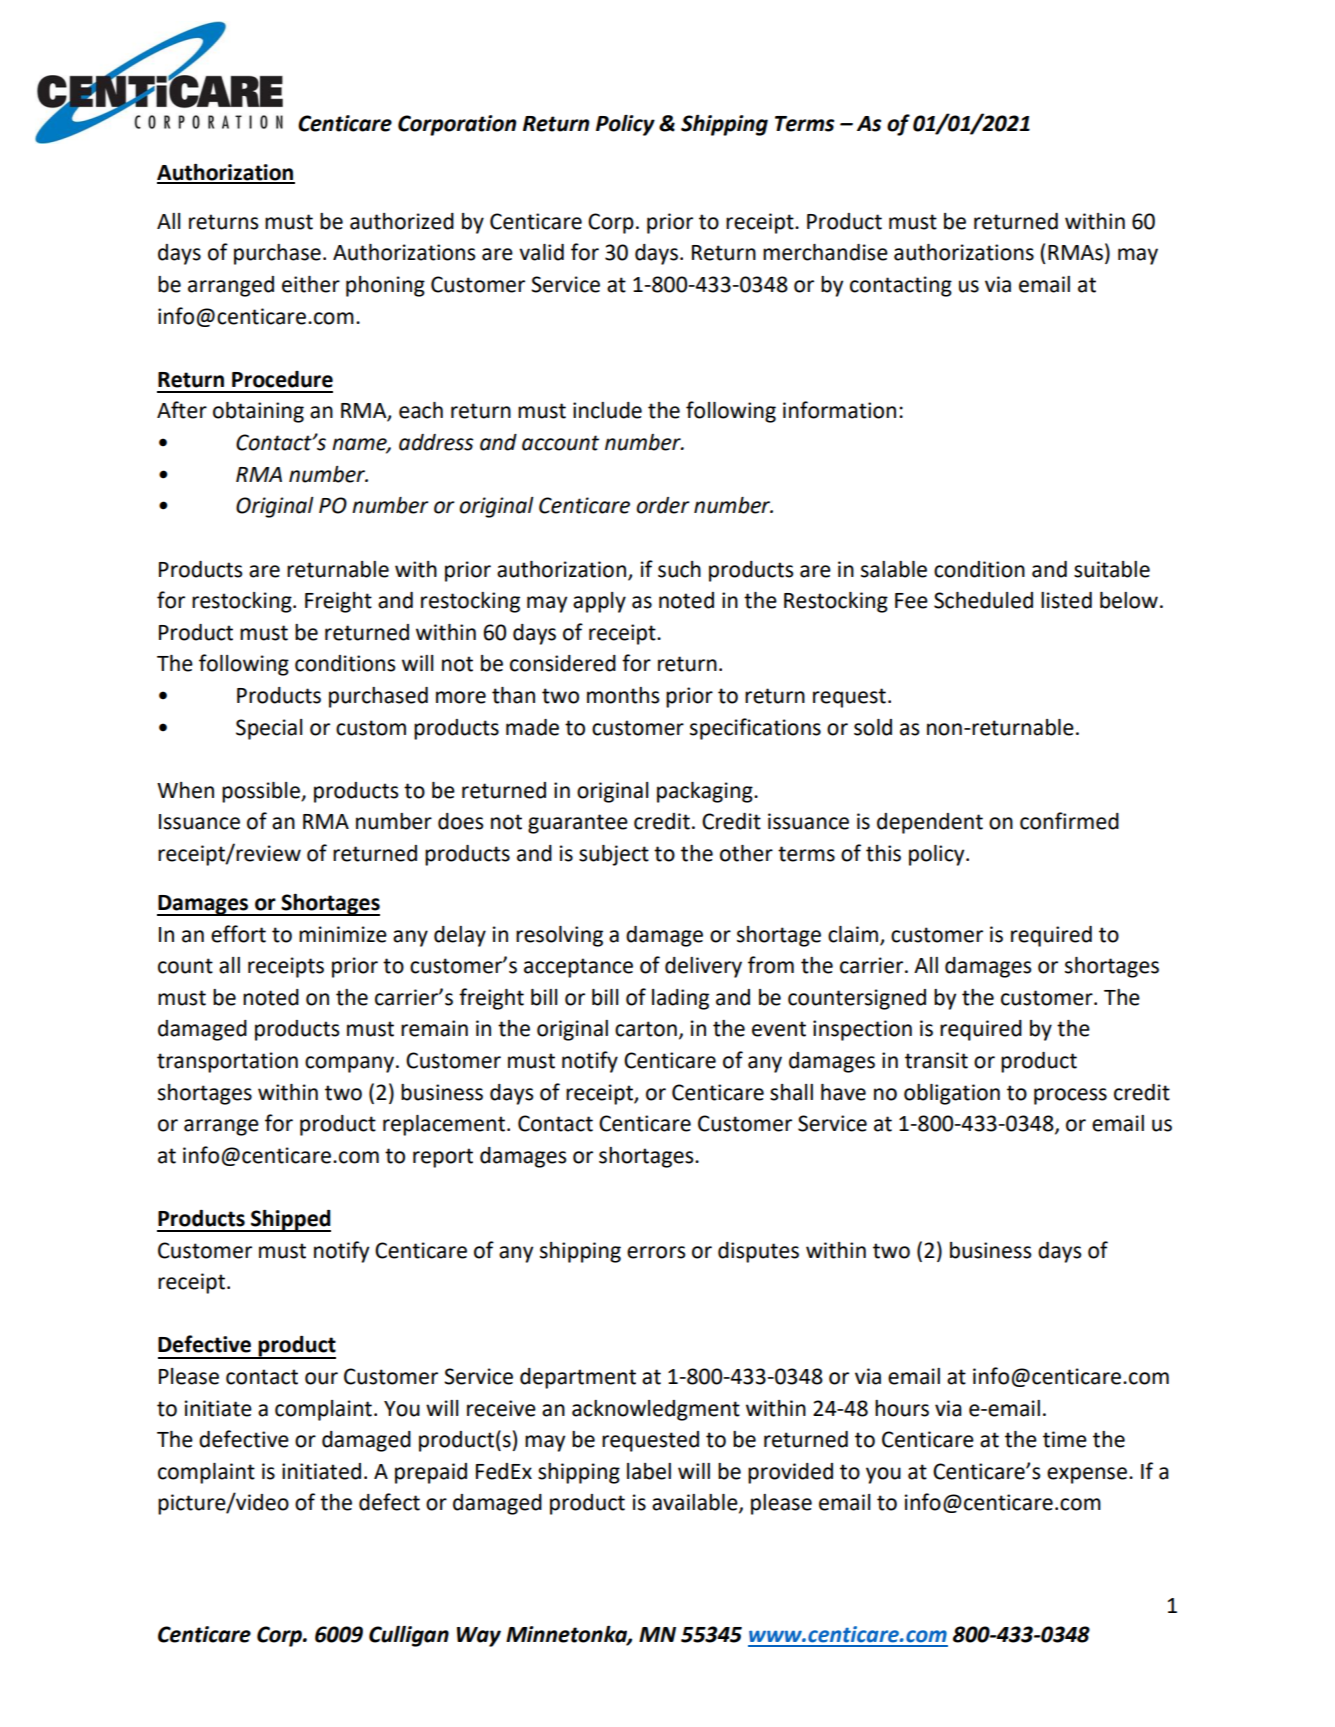 The height and width of the screenshot is (1727, 1335). I want to click on process, so click(1070, 1096).
